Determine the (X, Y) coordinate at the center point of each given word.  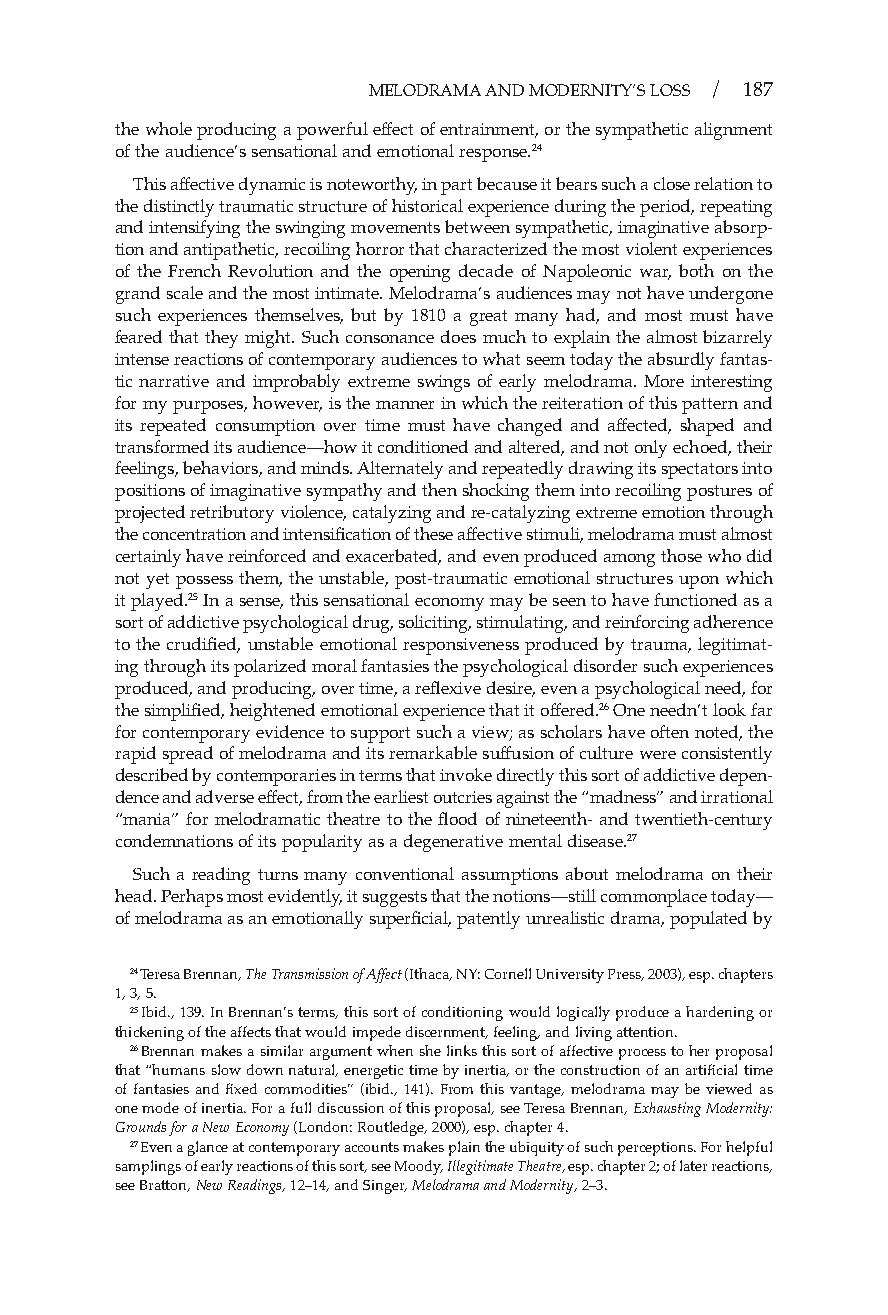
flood (457, 818)
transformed (162, 446)
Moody (419, 1167)
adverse (225, 796)
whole (169, 128)
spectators (700, 471)
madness (624, 796)
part (456, 187)
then (439, 489)
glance (208, 1148)
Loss (670, 90)
